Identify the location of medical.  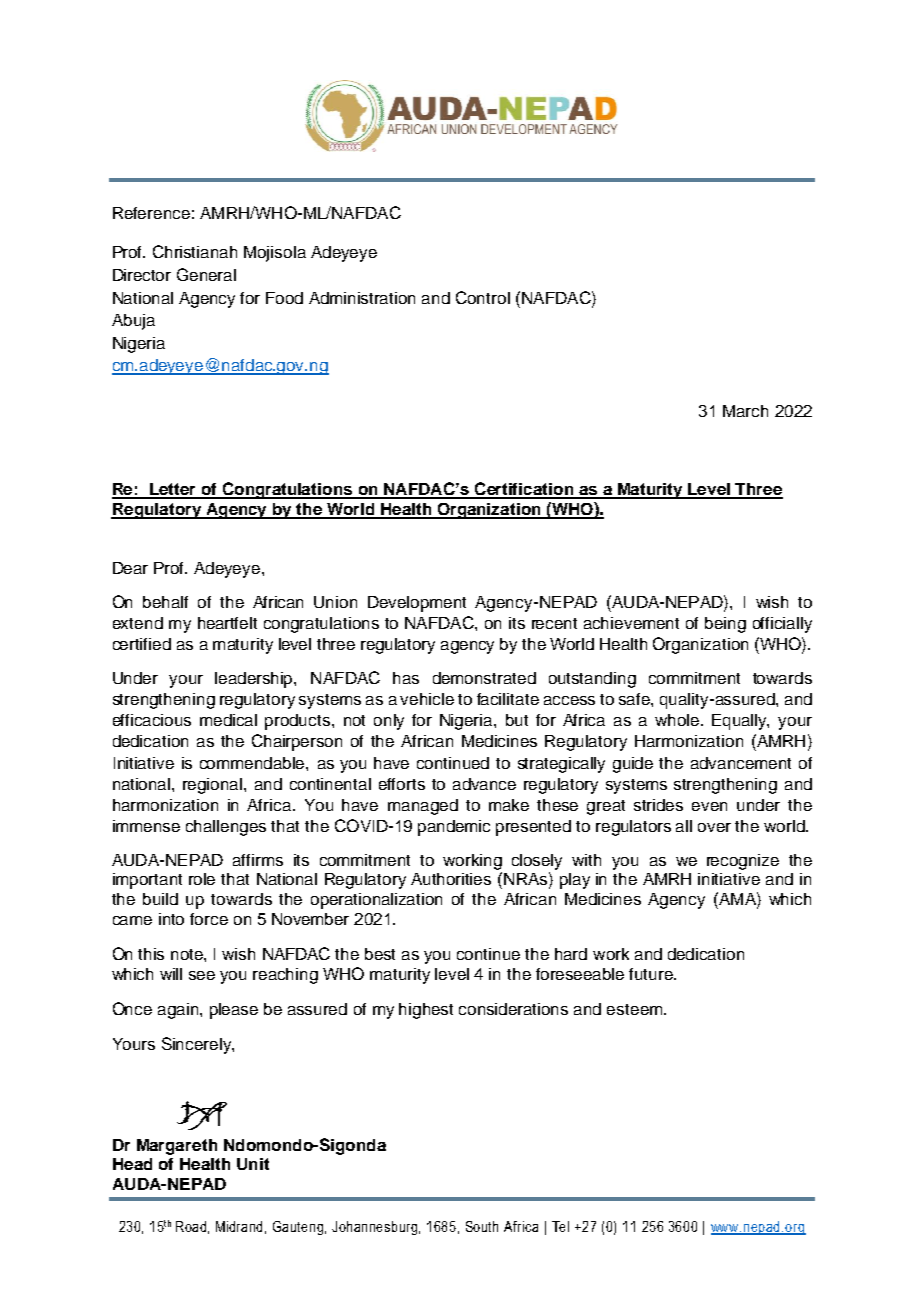
(228, 720).
